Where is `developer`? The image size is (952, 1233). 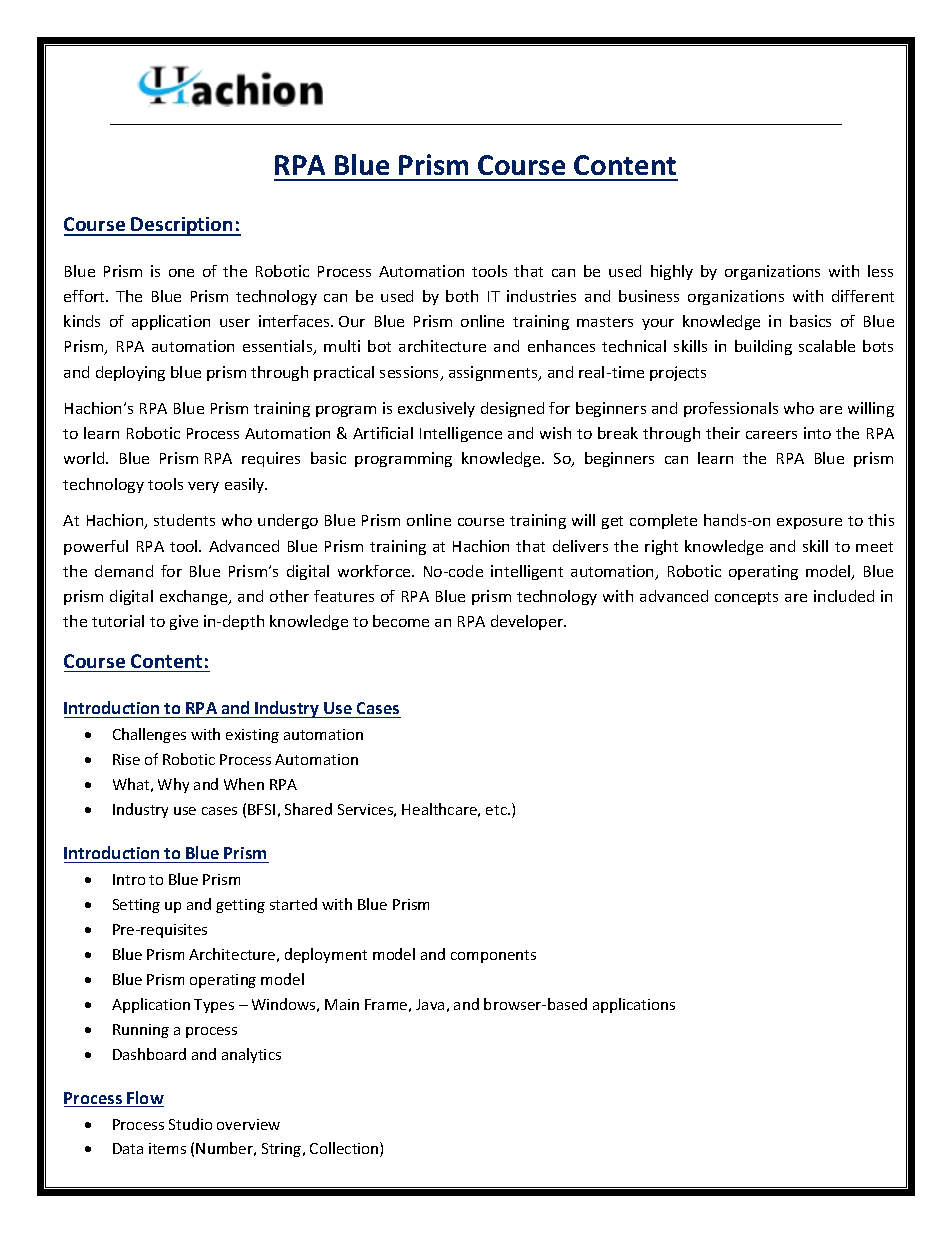 developer is located at coordinates (528, 622).
